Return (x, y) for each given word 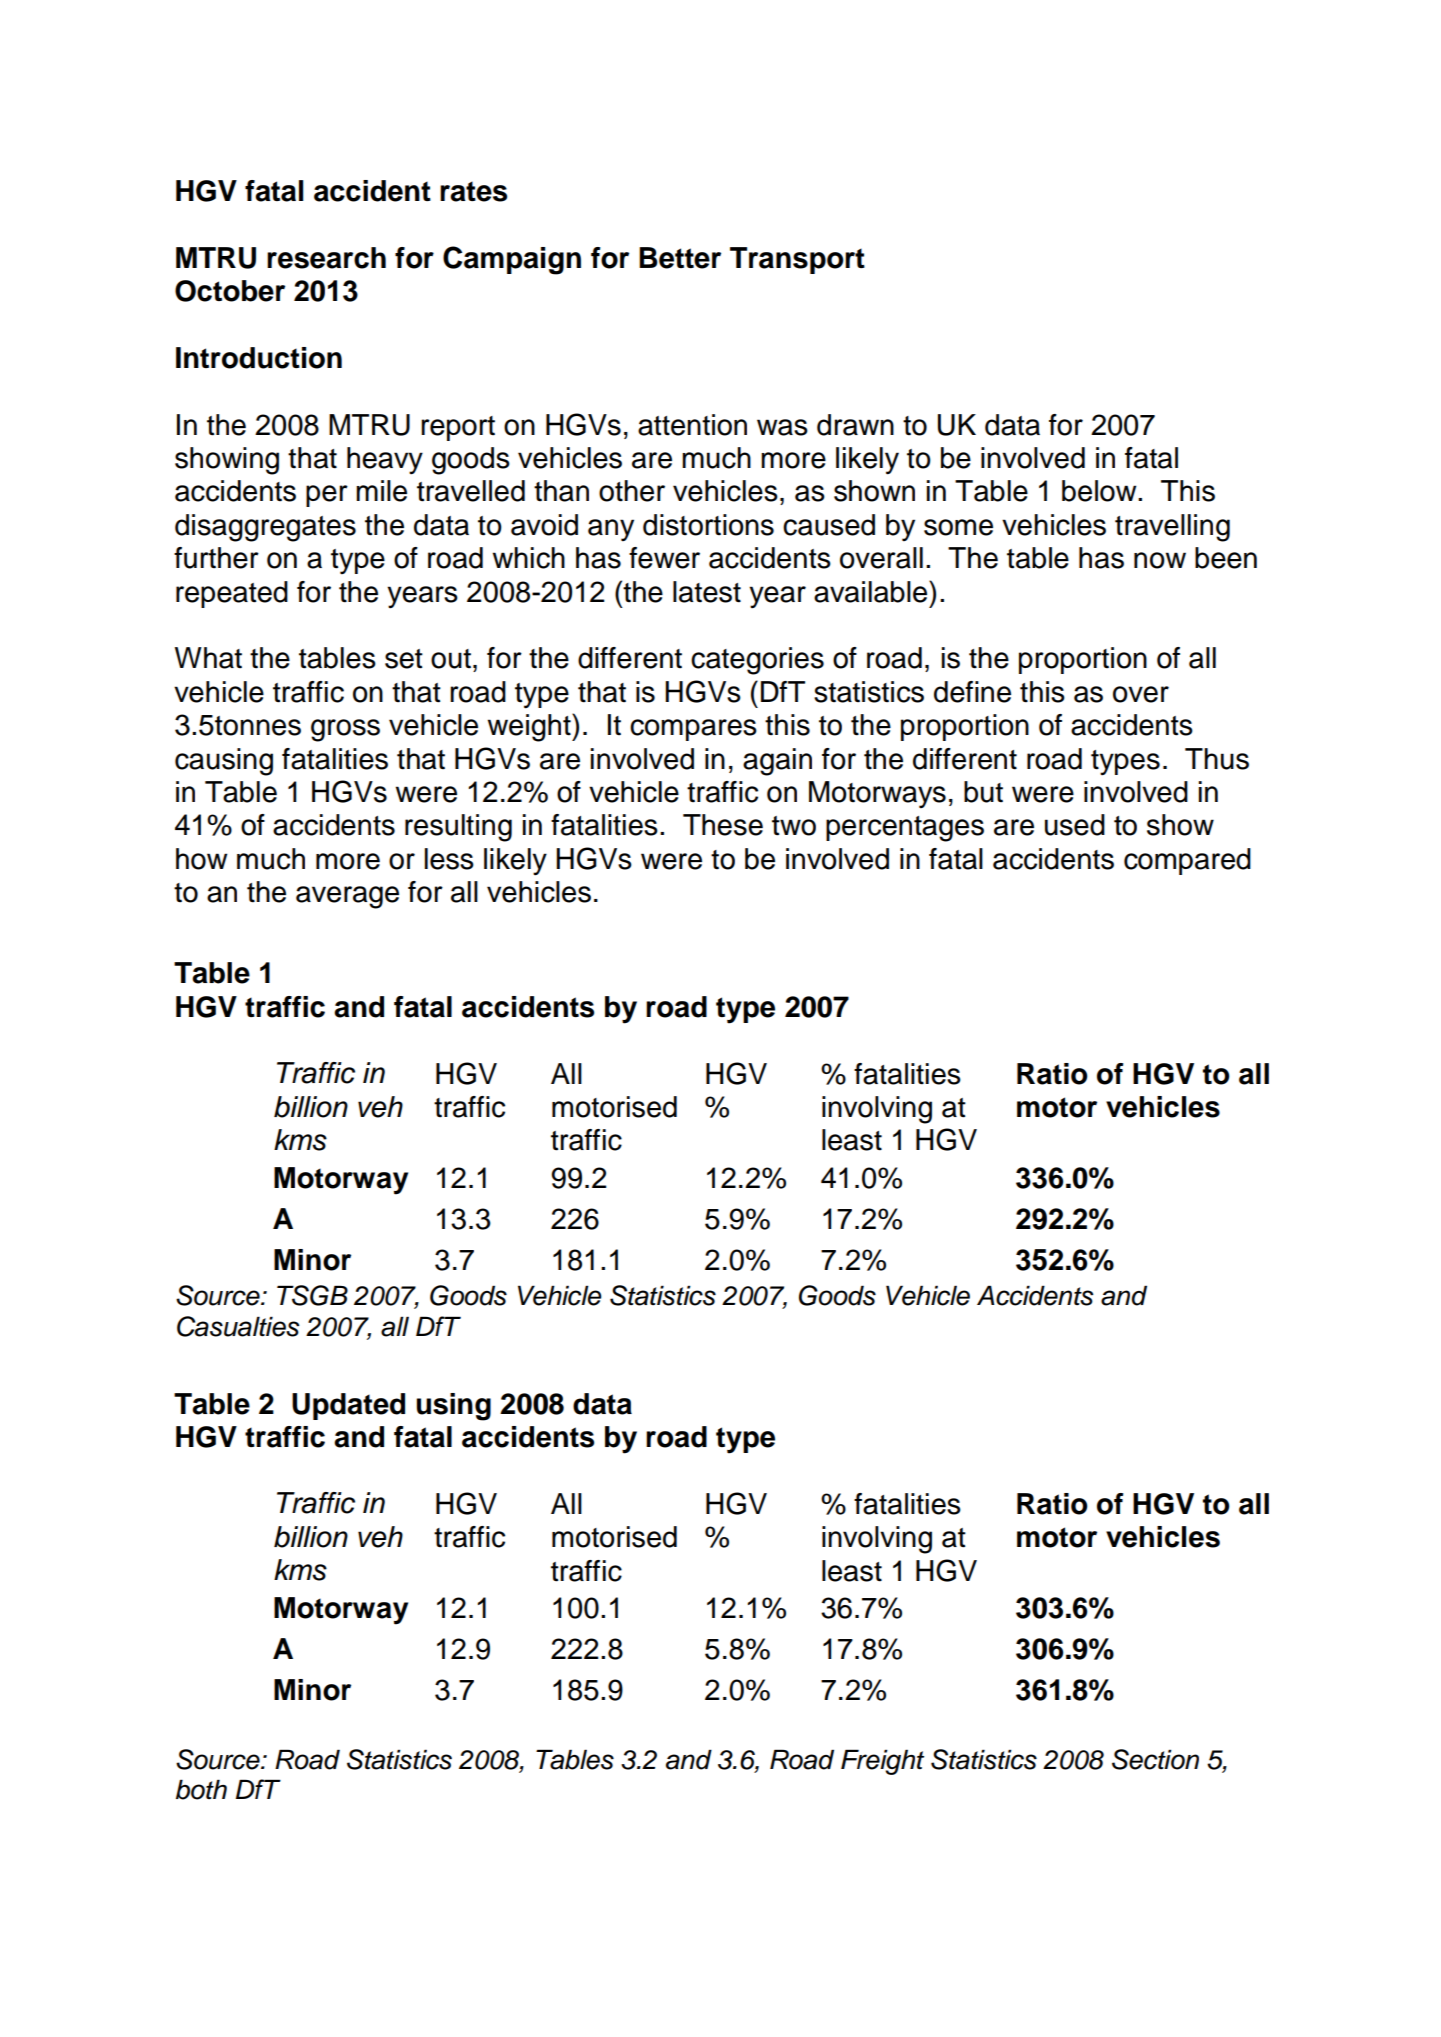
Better (680, 258)
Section (1155, 1759)
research (326, 258)
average (347, 897)
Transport (797, 260)
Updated (348, 1406)
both (201, 1789)
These (723, 825)
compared (1187, 861)
